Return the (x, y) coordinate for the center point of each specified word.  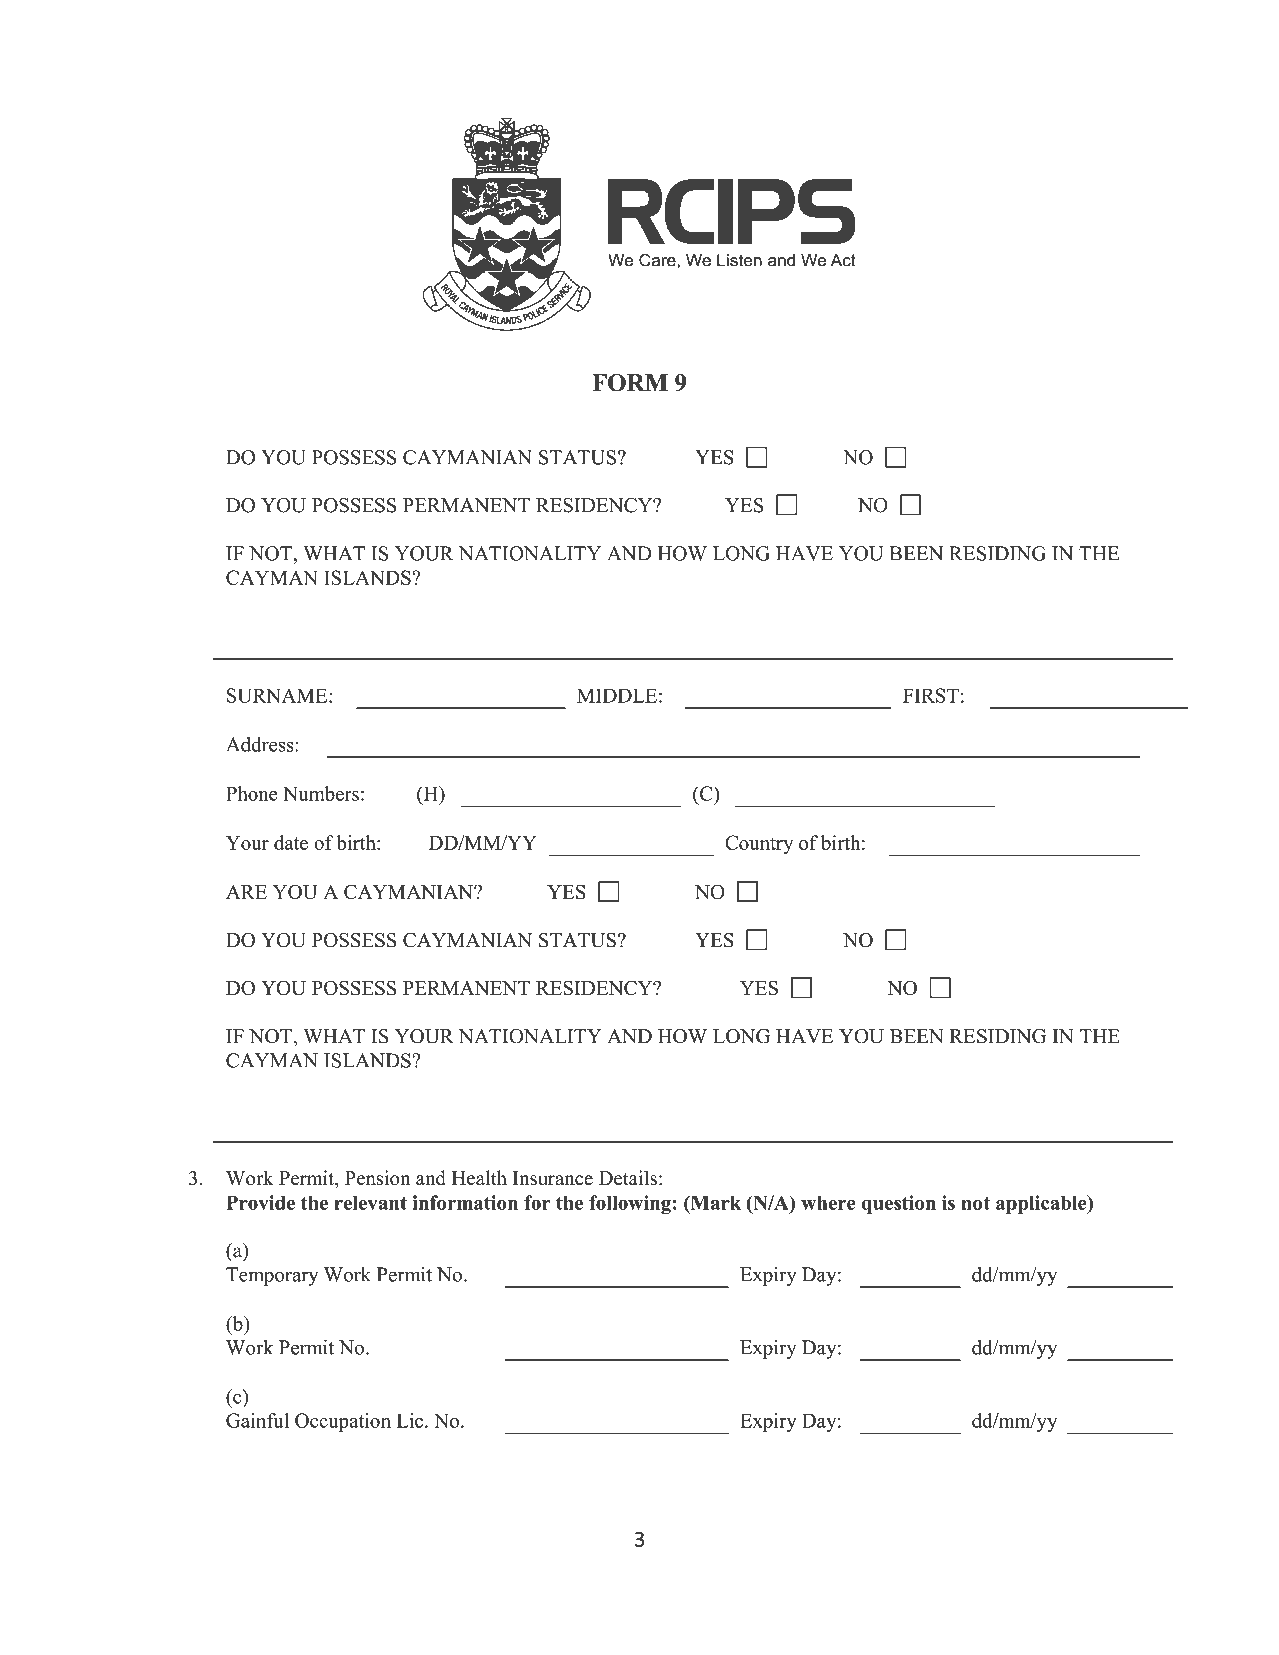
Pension (377, 1178)
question (899, 1204)
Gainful (257, 1420)
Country (759, 844)
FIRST (931, 695)
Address (261, 744)
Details (628, 1178)
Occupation (343, 1422)
